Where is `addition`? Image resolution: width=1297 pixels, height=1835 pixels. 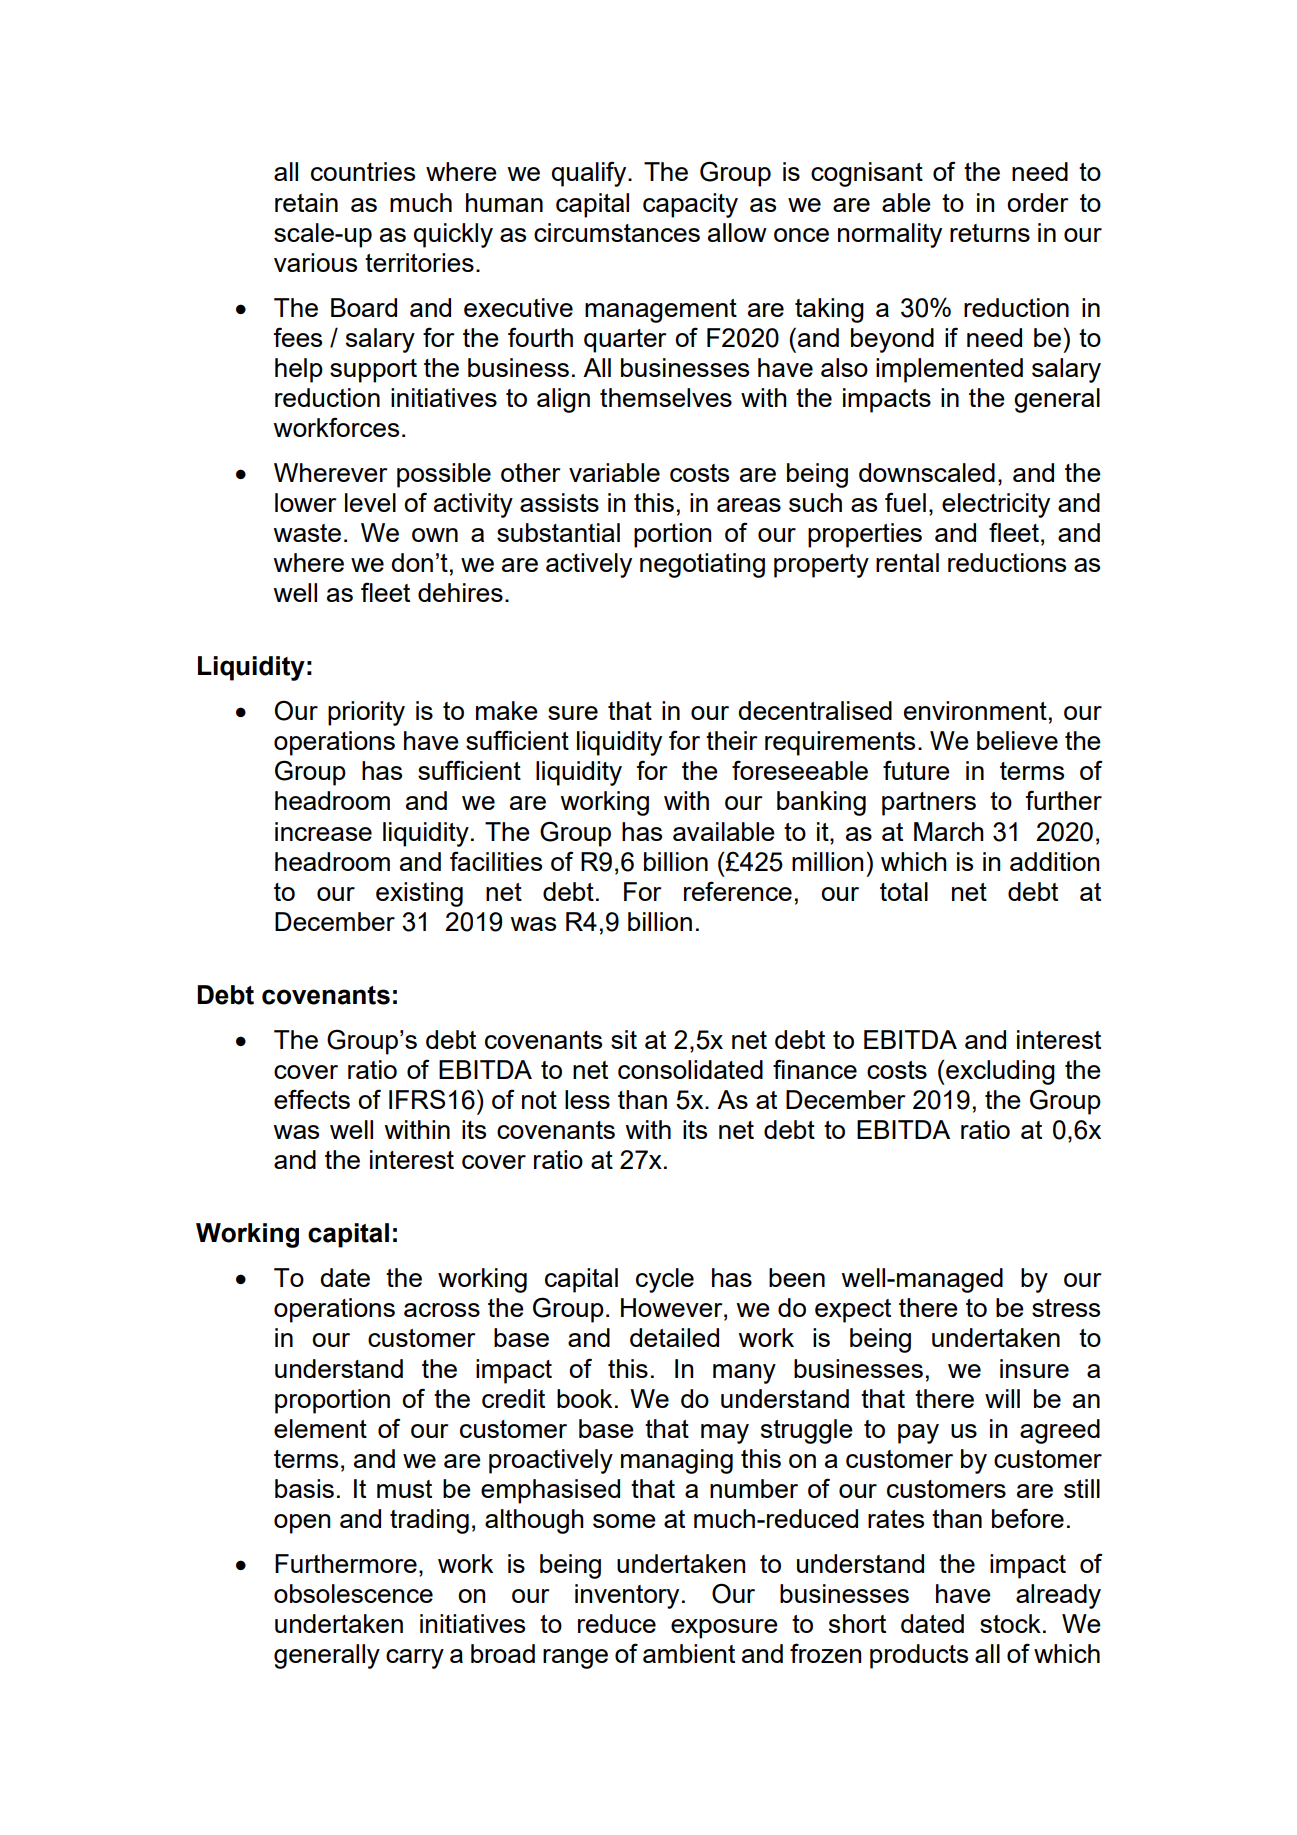 addition is located at coordinates (1054, 861).
